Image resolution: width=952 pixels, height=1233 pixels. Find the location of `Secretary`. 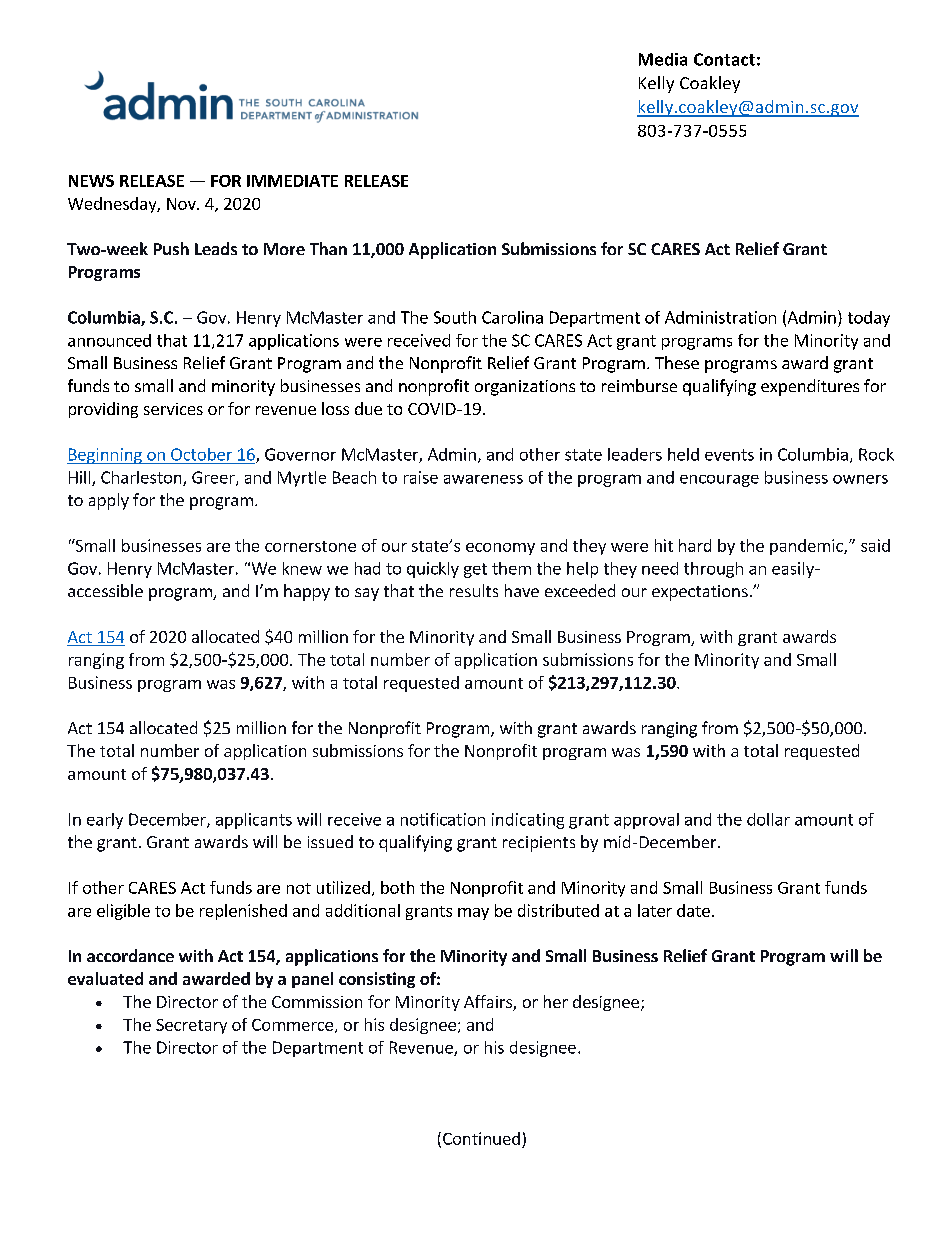

Secretary is located at coordinates (191, 1026).
